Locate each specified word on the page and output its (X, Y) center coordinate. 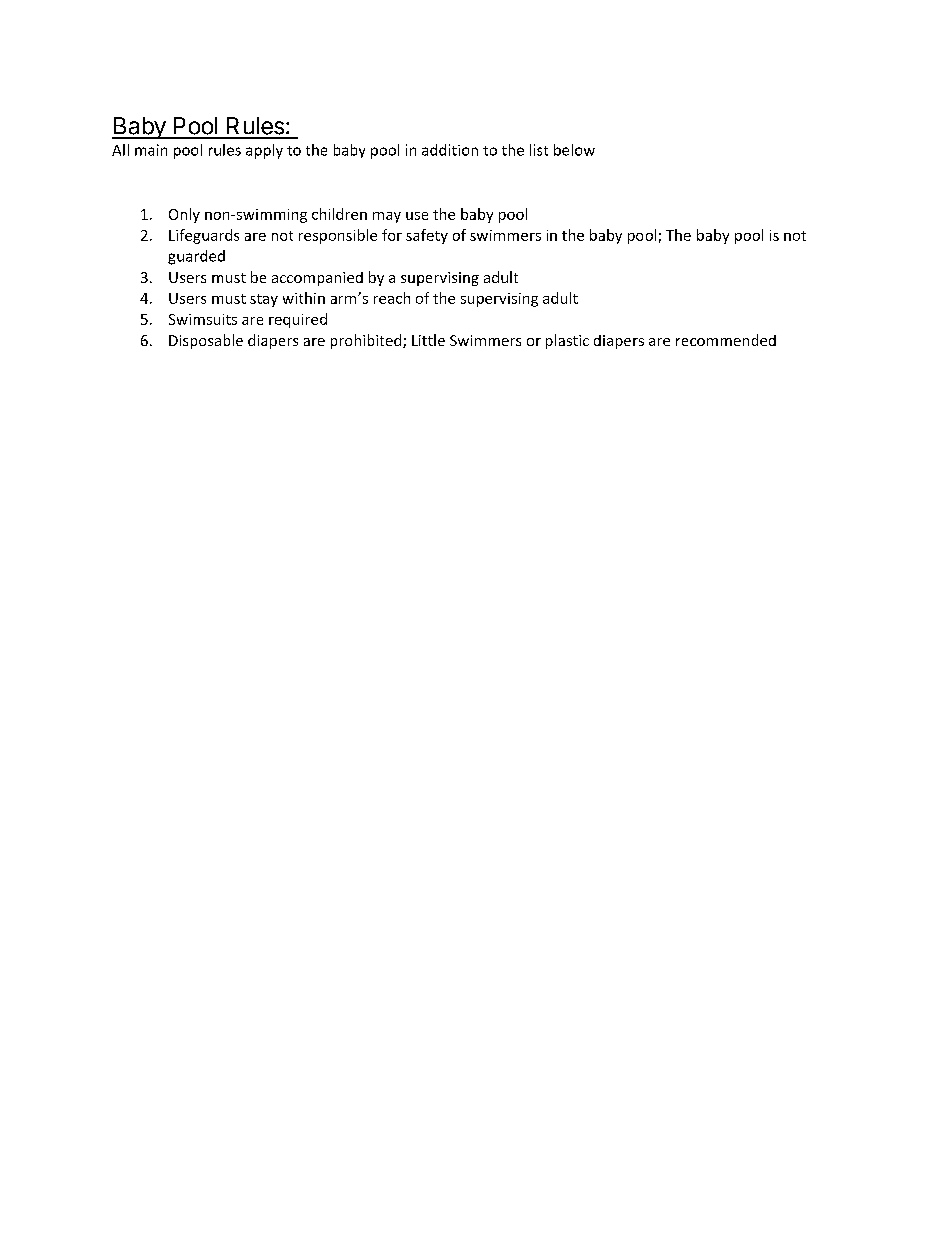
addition (450, 150)
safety (427, 236)
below (574, 150)
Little (428, 340)
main (151, 150)
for (392, 235)
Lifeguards (204, 236)
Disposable (206, 341)
